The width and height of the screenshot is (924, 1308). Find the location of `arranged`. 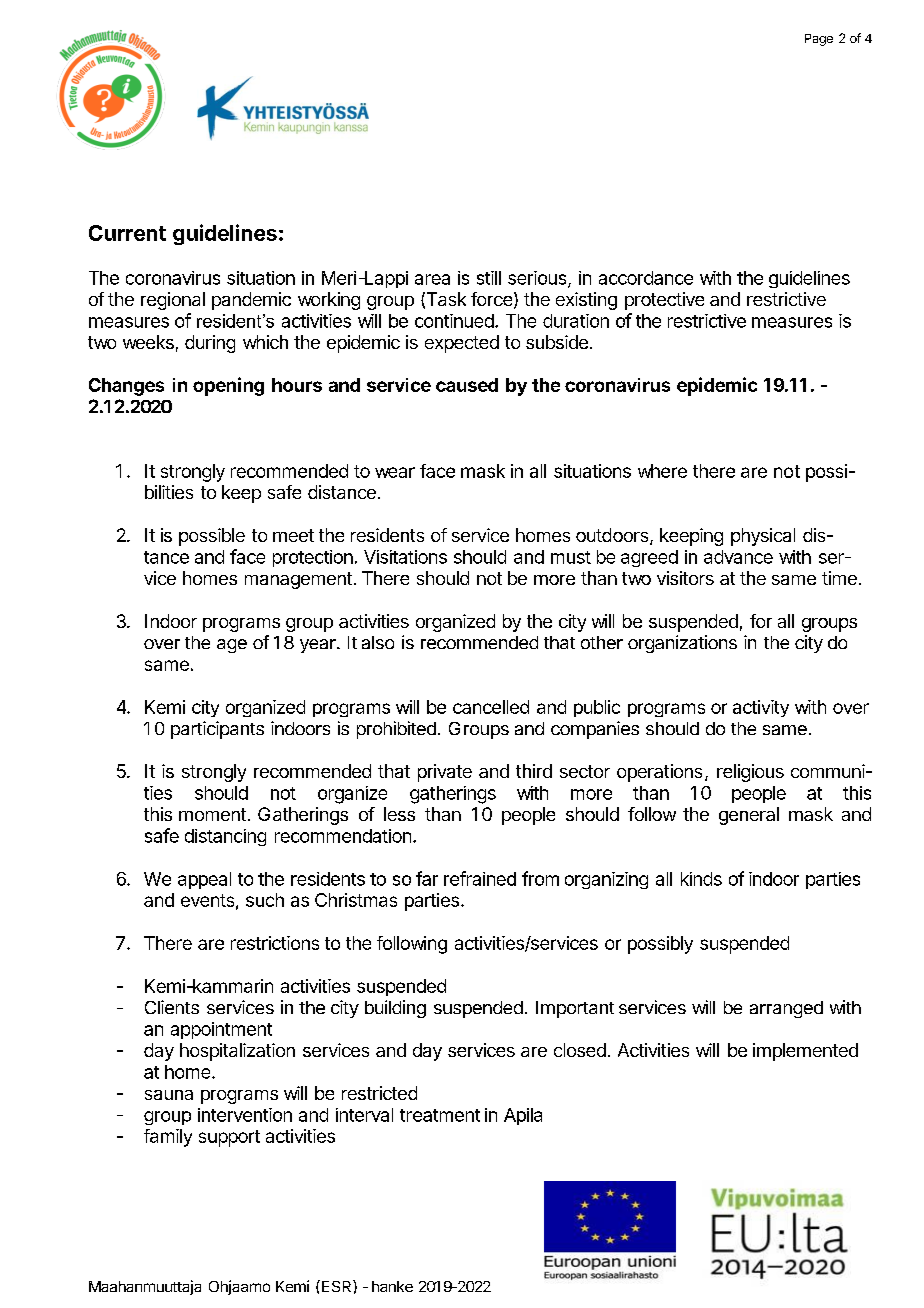

arranged is located at coordinates (786, 1009).
